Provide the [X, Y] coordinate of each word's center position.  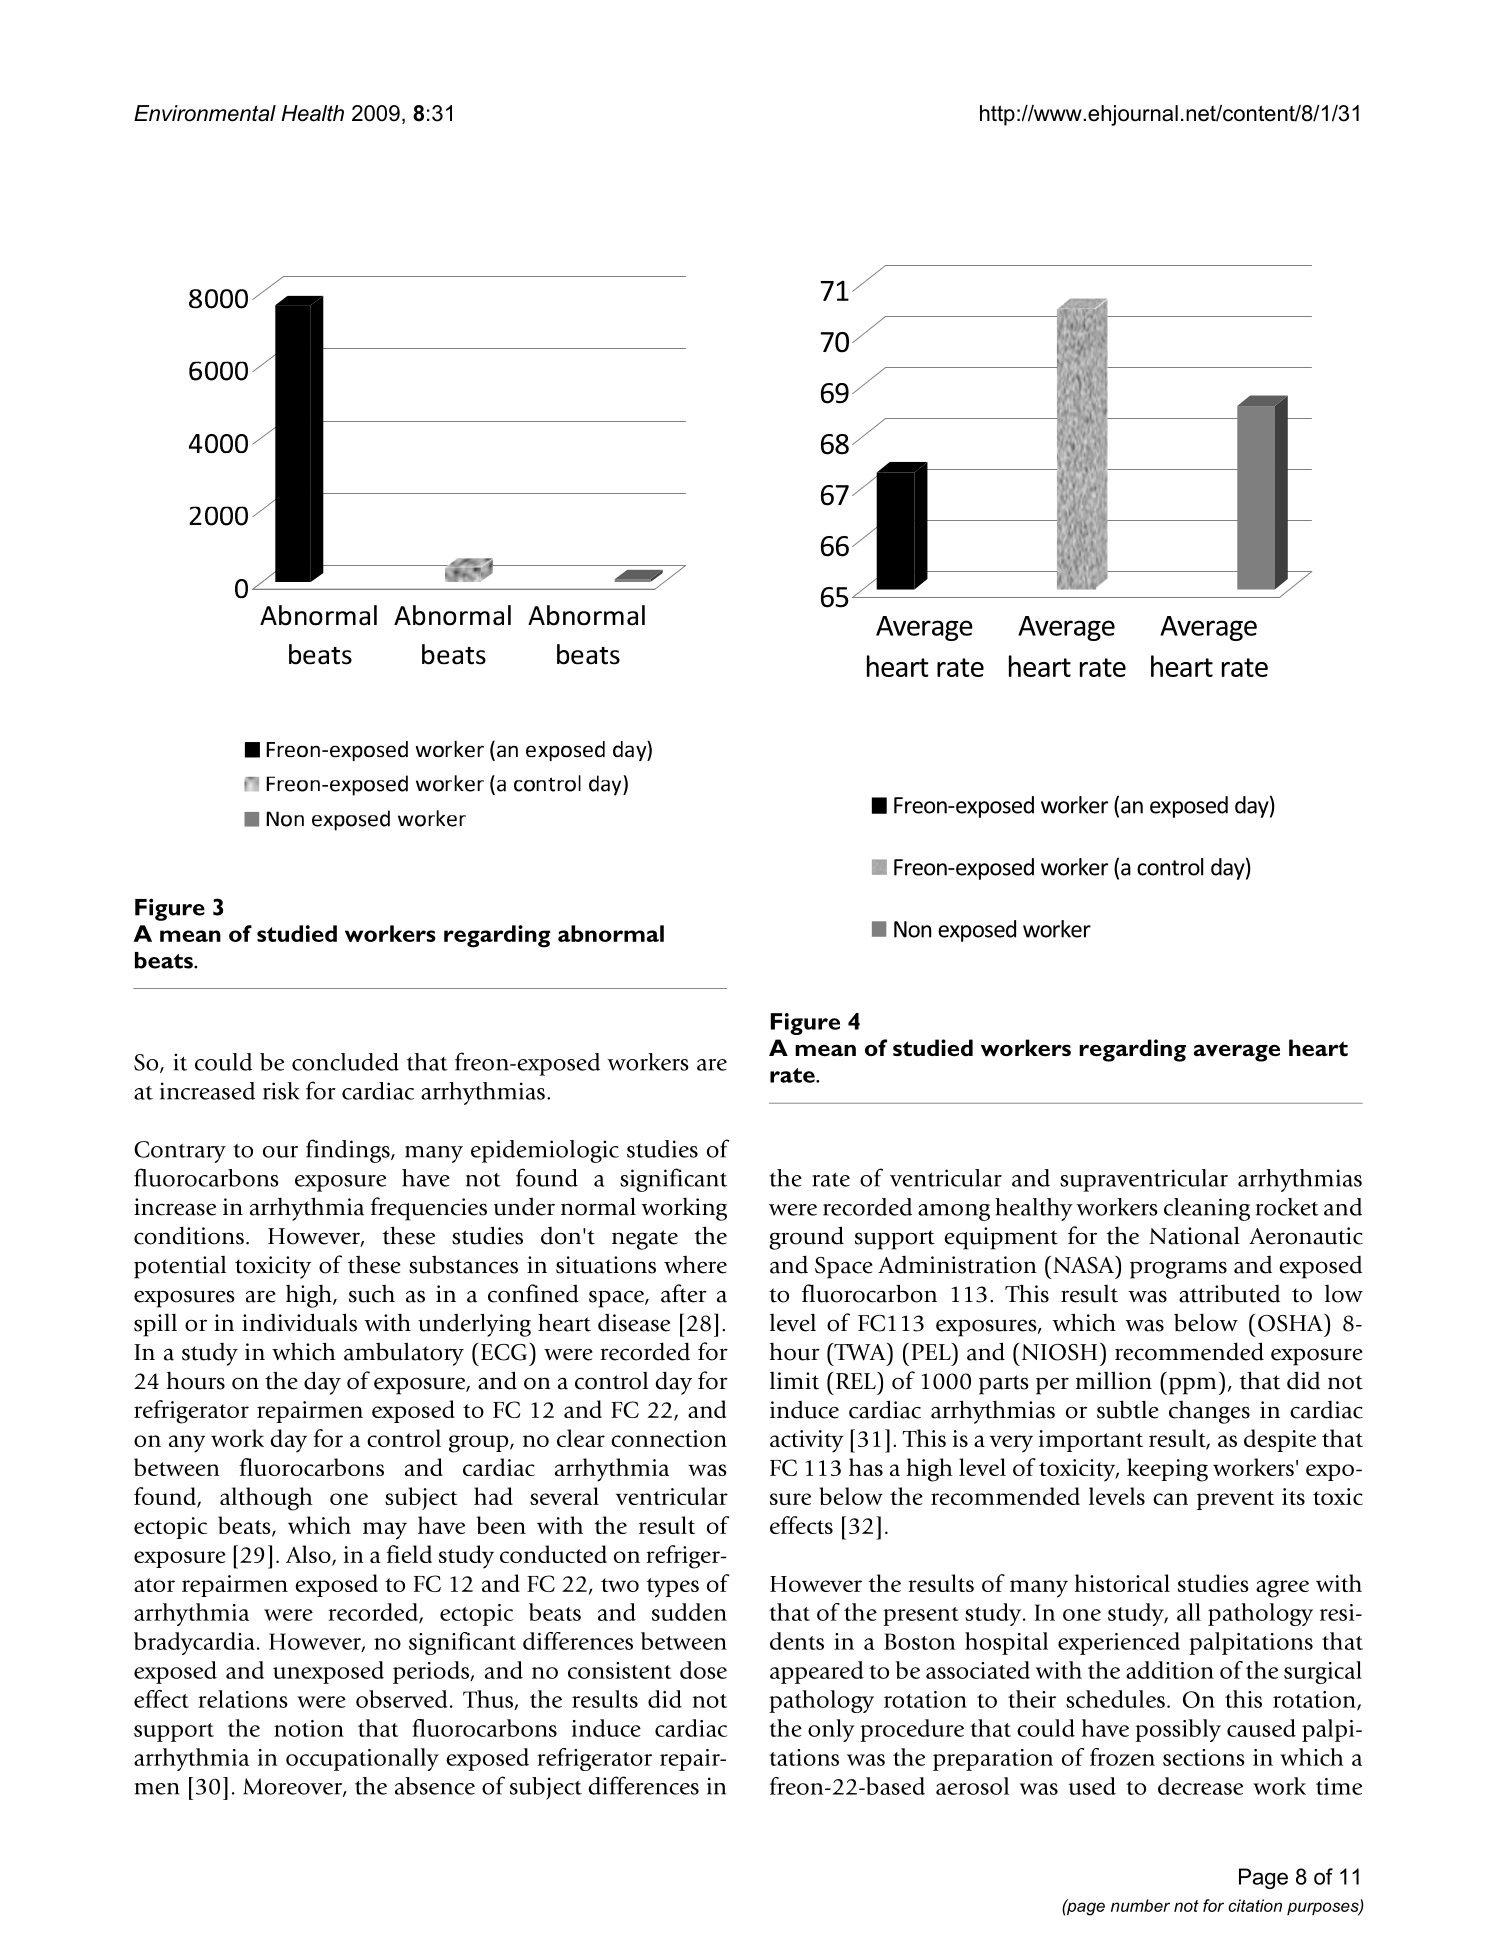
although [266, 1499]
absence [435, 1786]
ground [806, 1238]
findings [349, 1151]
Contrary [180, 1152]
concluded [345, 1062]
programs [1178, 1270]
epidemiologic [545, 1151]
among [954, 1212]
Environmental [205, 113]
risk [281, 1091]
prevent [1235, 1500]
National [1194, 1236]
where [695, 1265]
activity [807, 1441]
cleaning [1207, 1209]
